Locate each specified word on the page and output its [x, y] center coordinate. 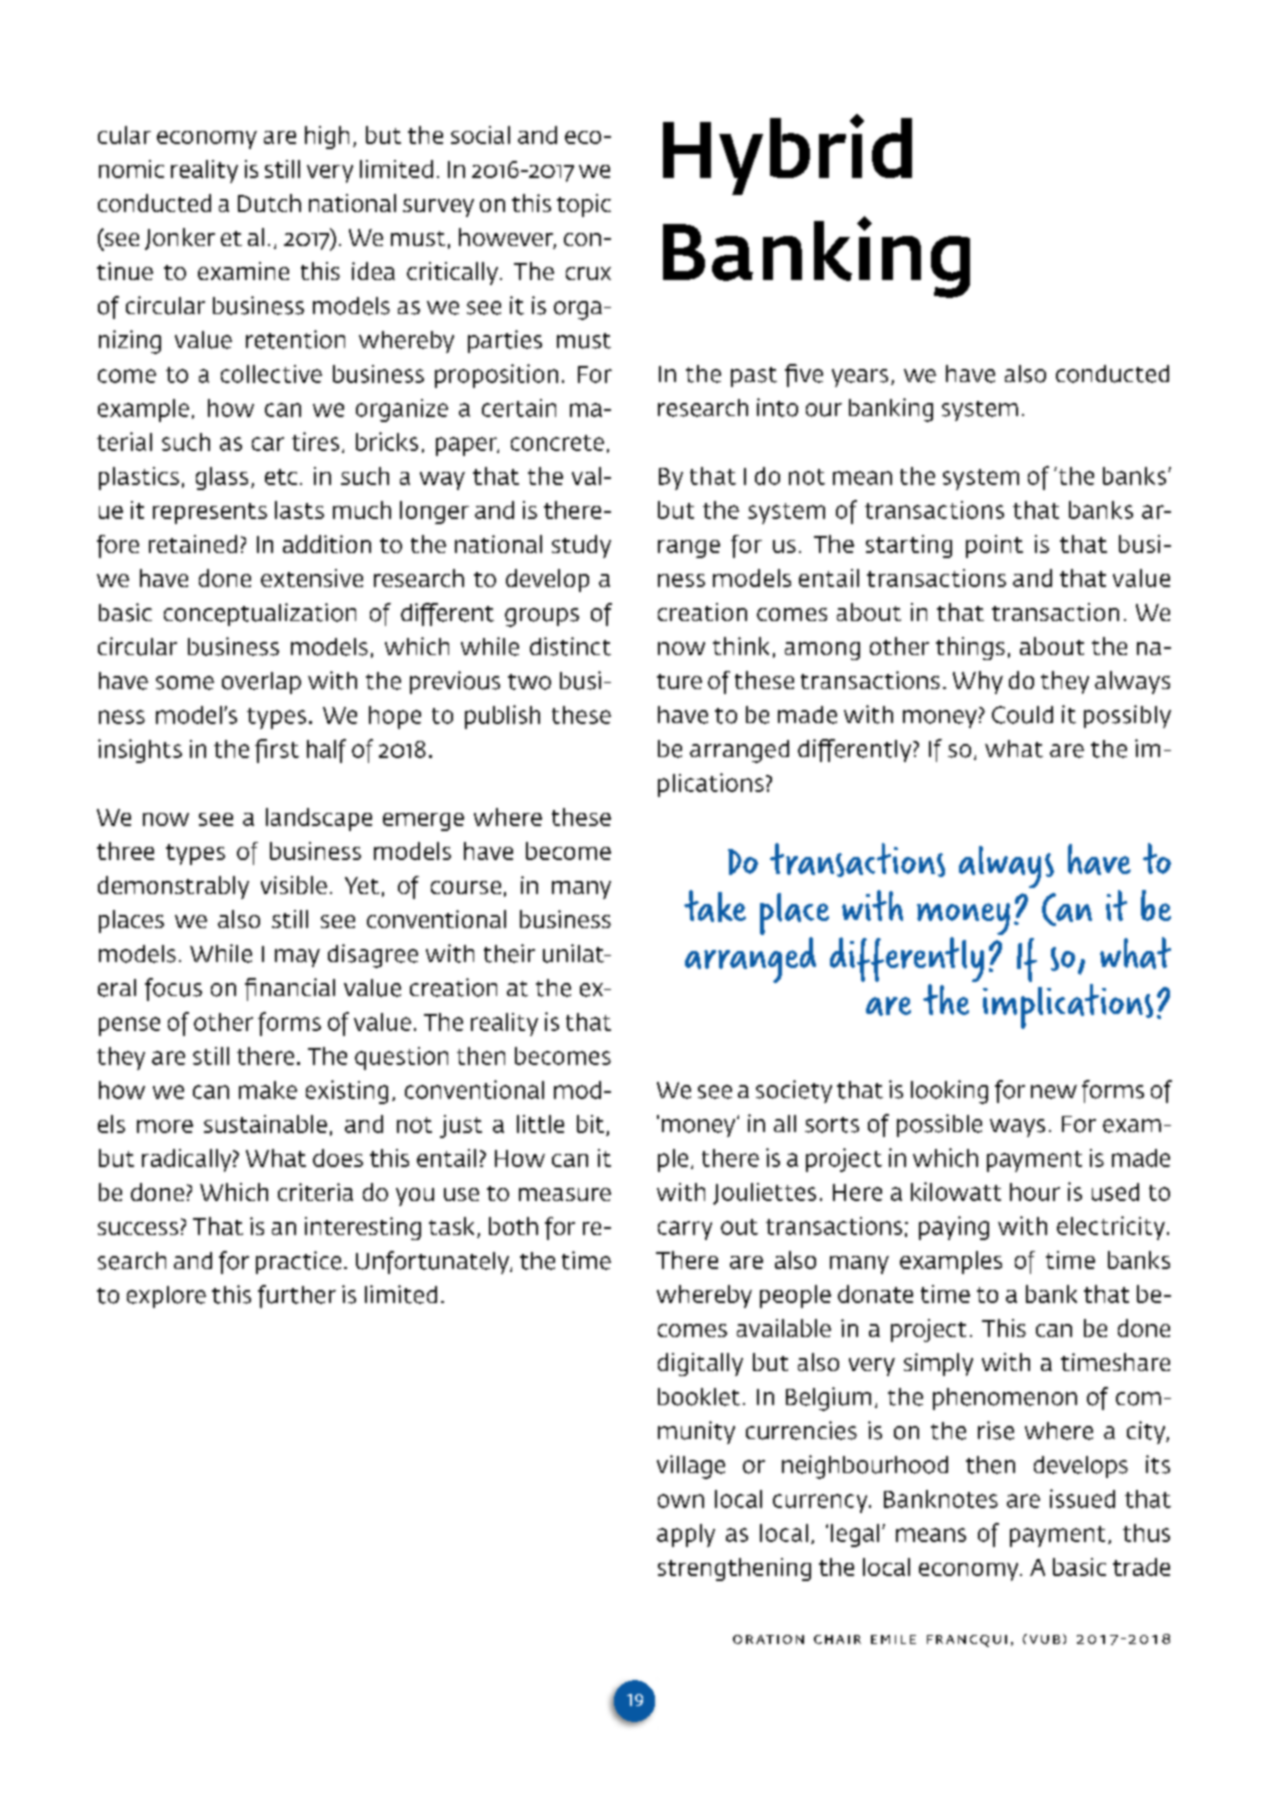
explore [166, 1297]
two [529, 682]
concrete [557, 443]
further [297, 1296]
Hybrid [787, 154]
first [277, 751]
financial [290, 989]
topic [584, 205]
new [1054, 1092]
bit [590, 1124]
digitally [700, 1364]
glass [222, 478]
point [994, 546]
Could [1022, 715]
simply [938, 1364]
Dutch [269, 203]
